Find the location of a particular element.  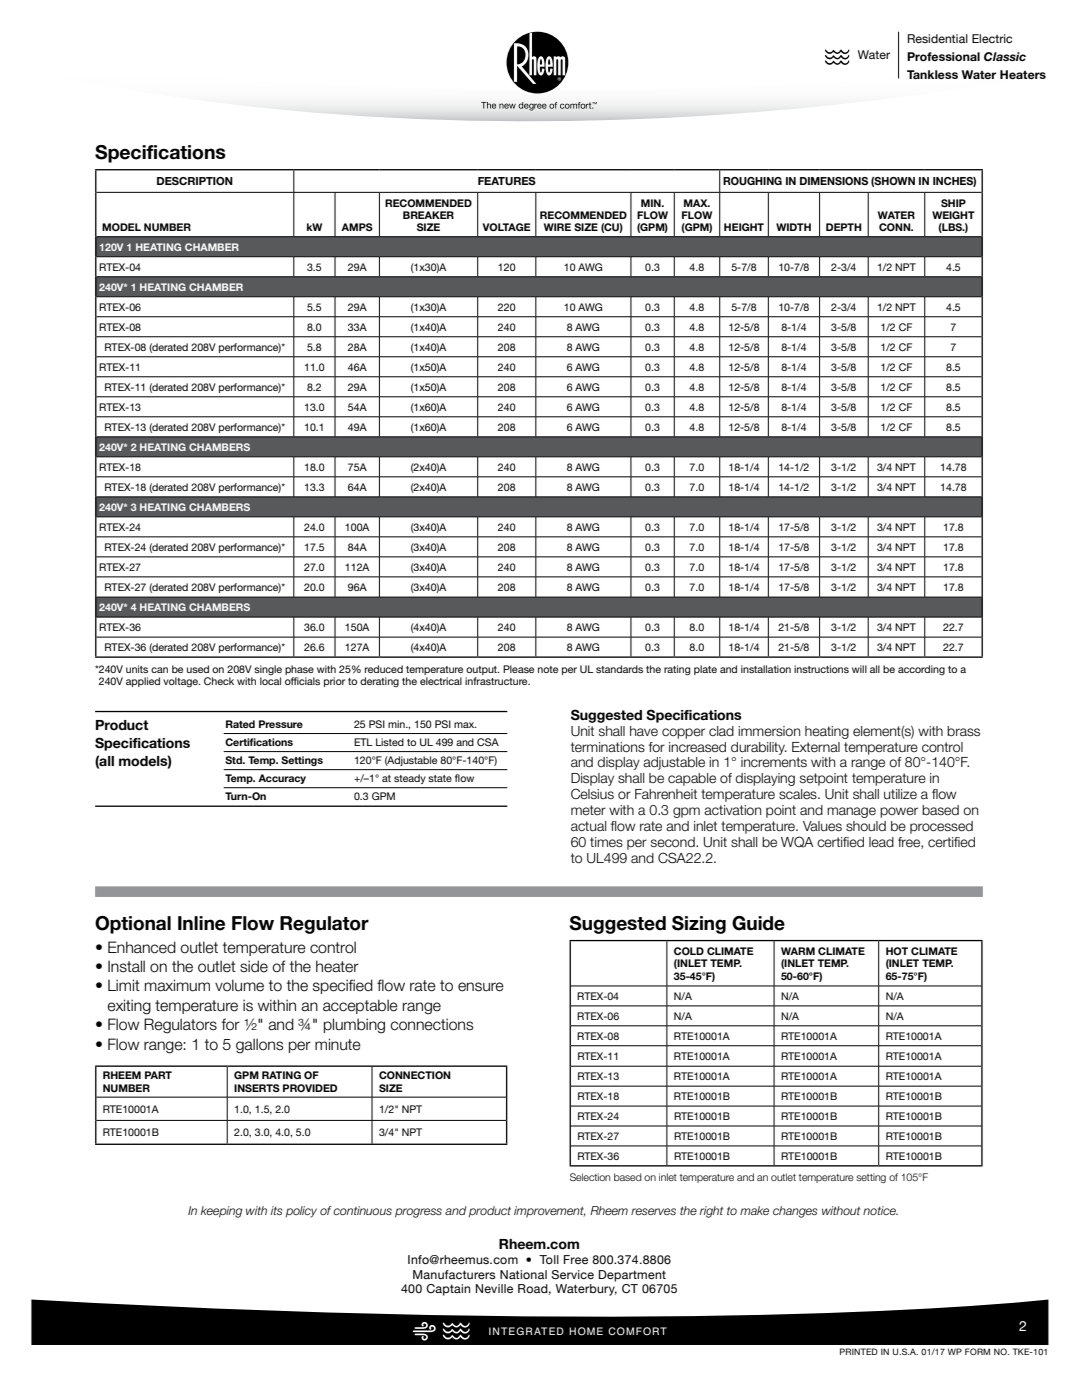

volume is located at coordinates (239, 985).
